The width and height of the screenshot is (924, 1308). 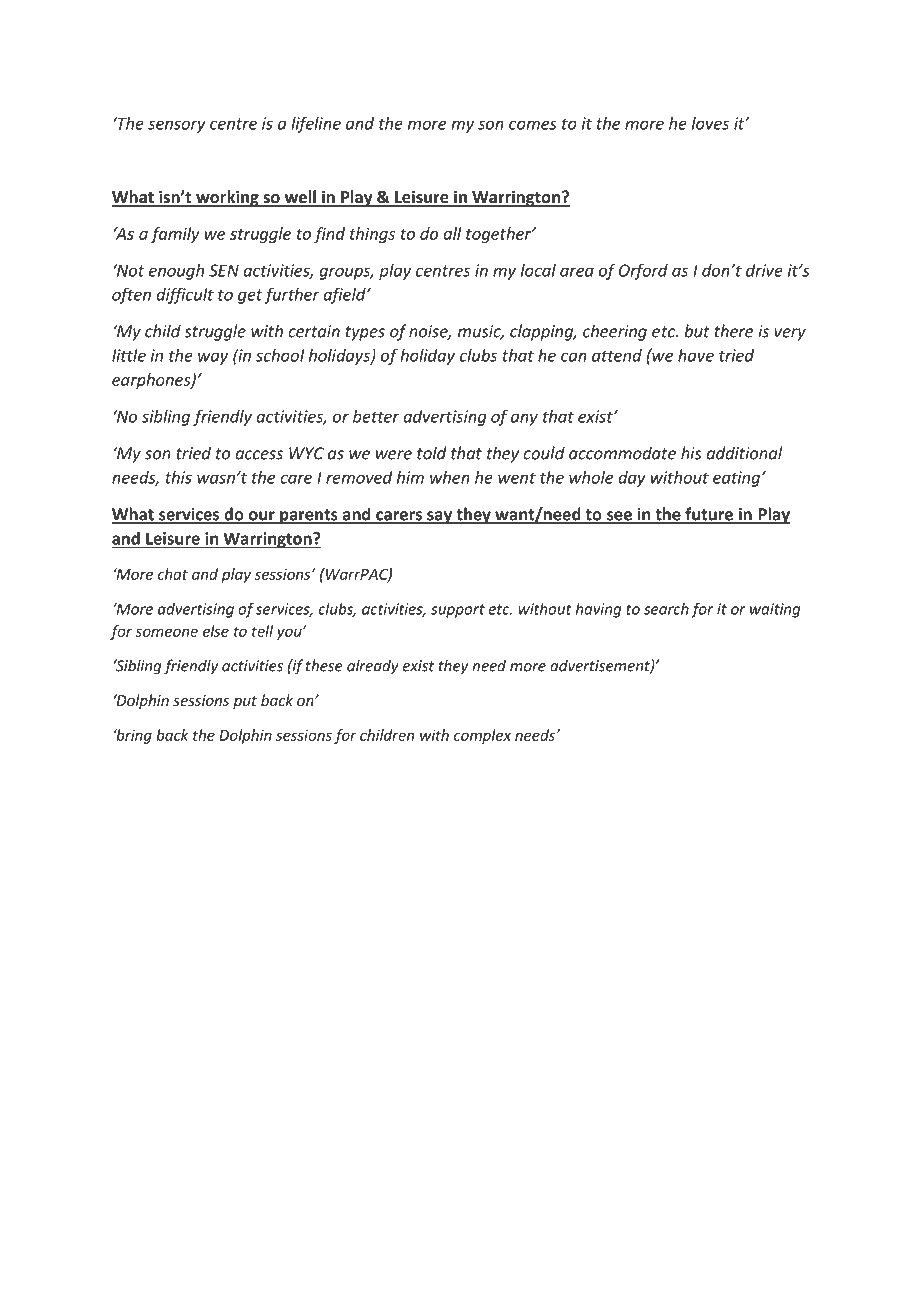 I want to click on loves, so click(x=710, y=123).
